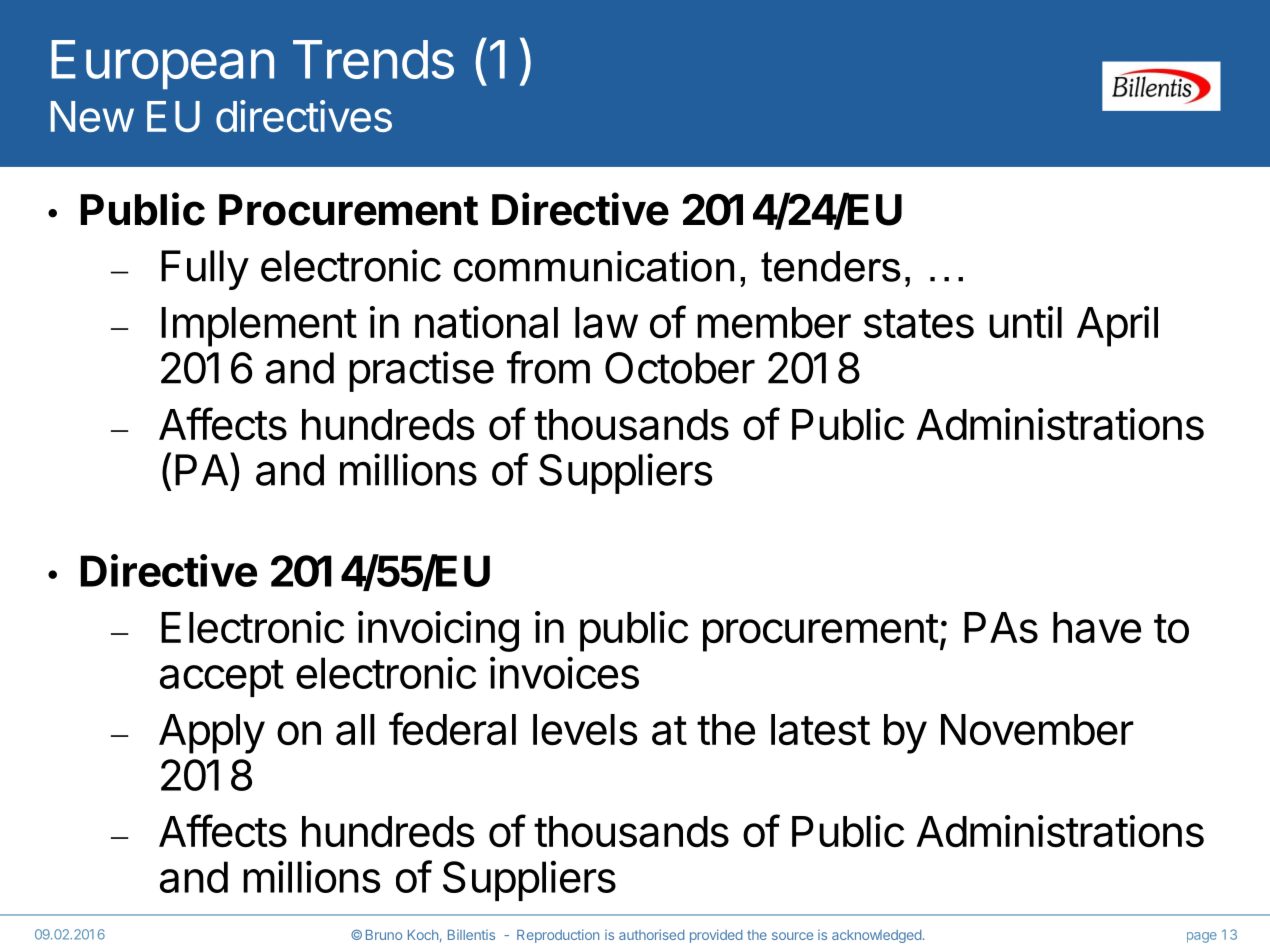  What do you see at coordinates (1202, 937) in the image?
I see `page` at bounding box center [1202, 937].
